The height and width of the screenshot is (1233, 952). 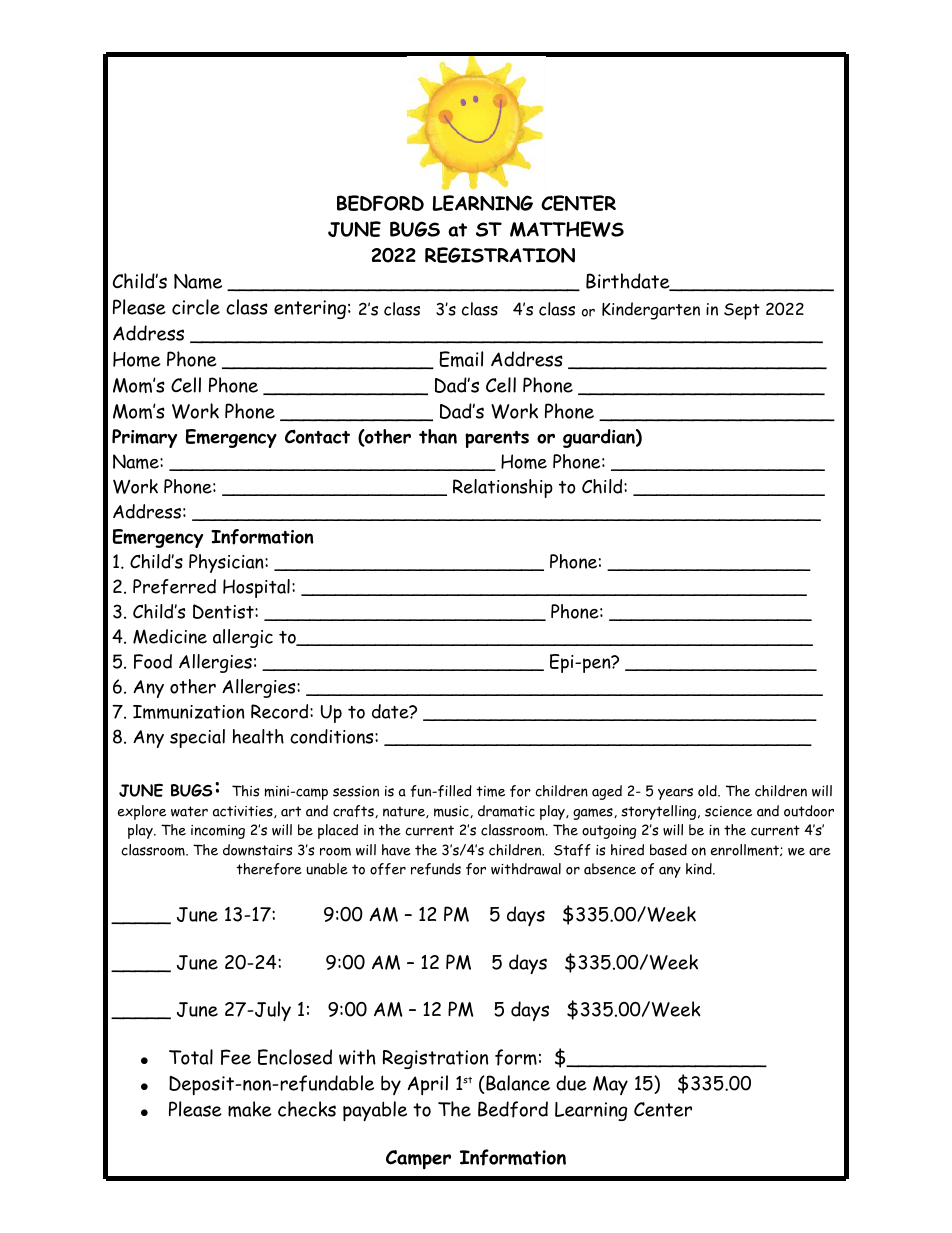 What do you see at coordinates (518, 1083) in the screenshot?
I see `Balance` at bounding box center [518, 1083].
